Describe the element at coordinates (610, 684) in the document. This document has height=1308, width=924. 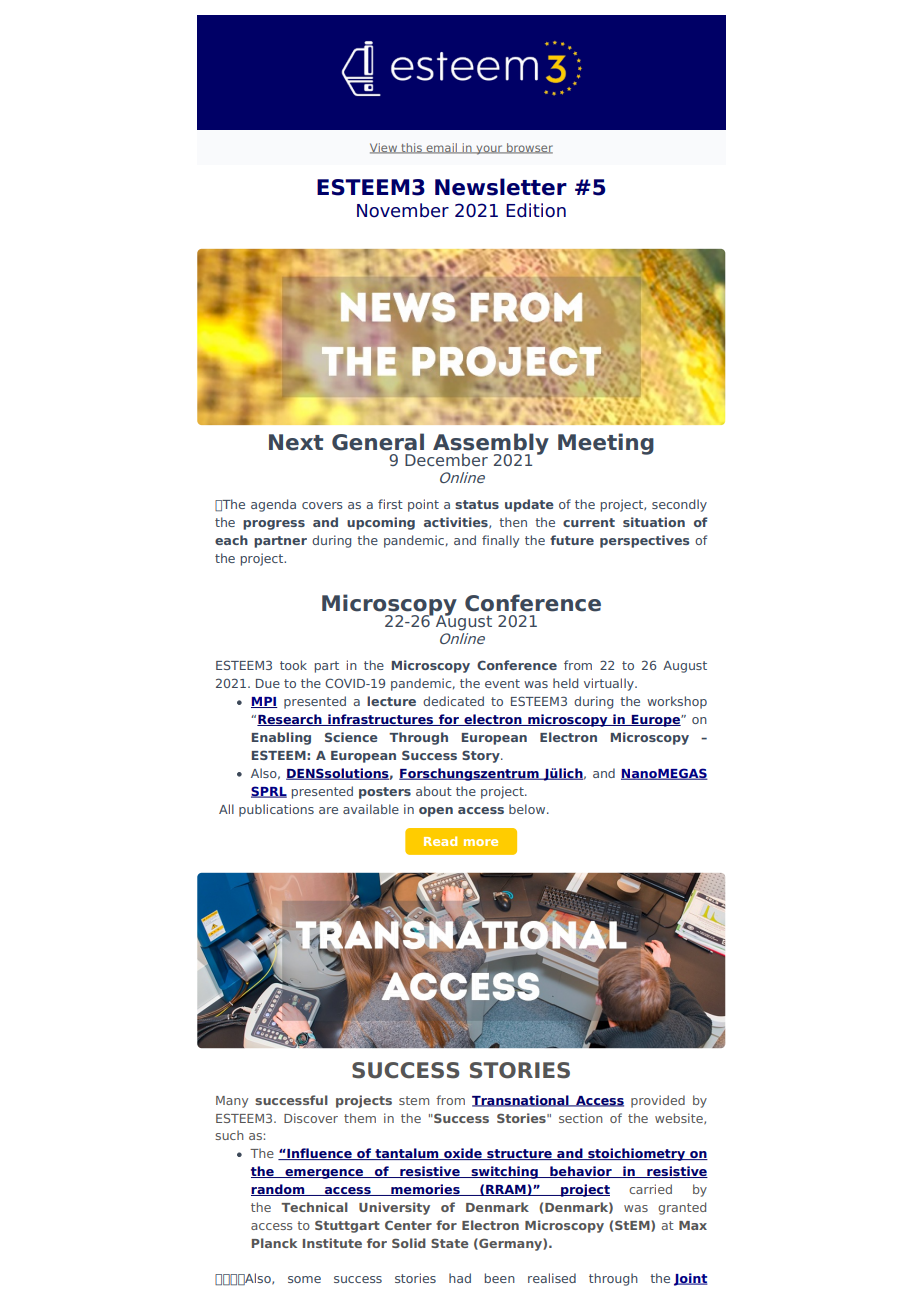
I see `virtually` at that location.
